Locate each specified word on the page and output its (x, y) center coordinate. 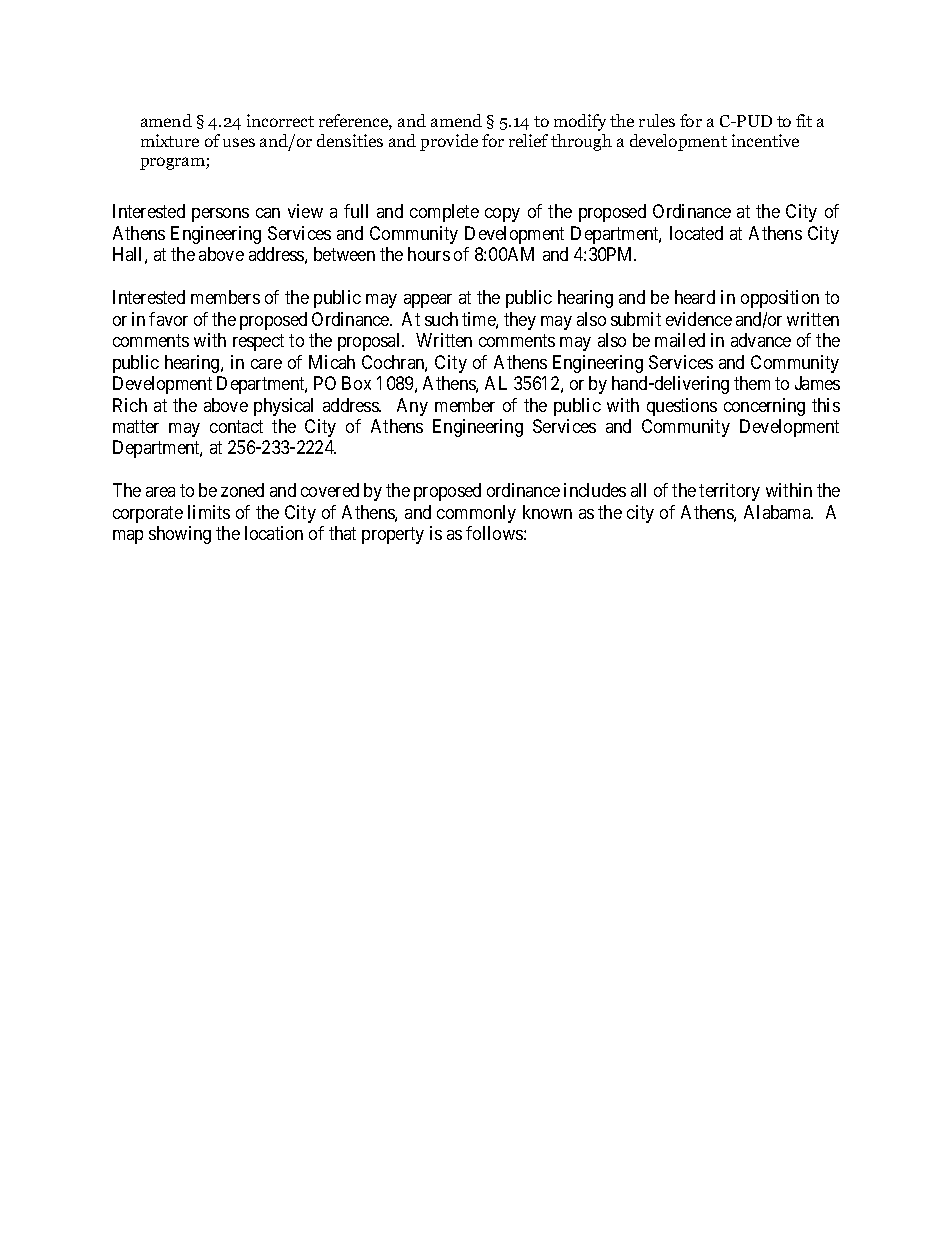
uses (239, 142)
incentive (765, 140)
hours (429, 254)
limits (209, 512)
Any (412, 407)
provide (449, 142)
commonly (476, 514)
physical (283, 407)
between (344, 254)
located (696, 233)
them (752, 383)
